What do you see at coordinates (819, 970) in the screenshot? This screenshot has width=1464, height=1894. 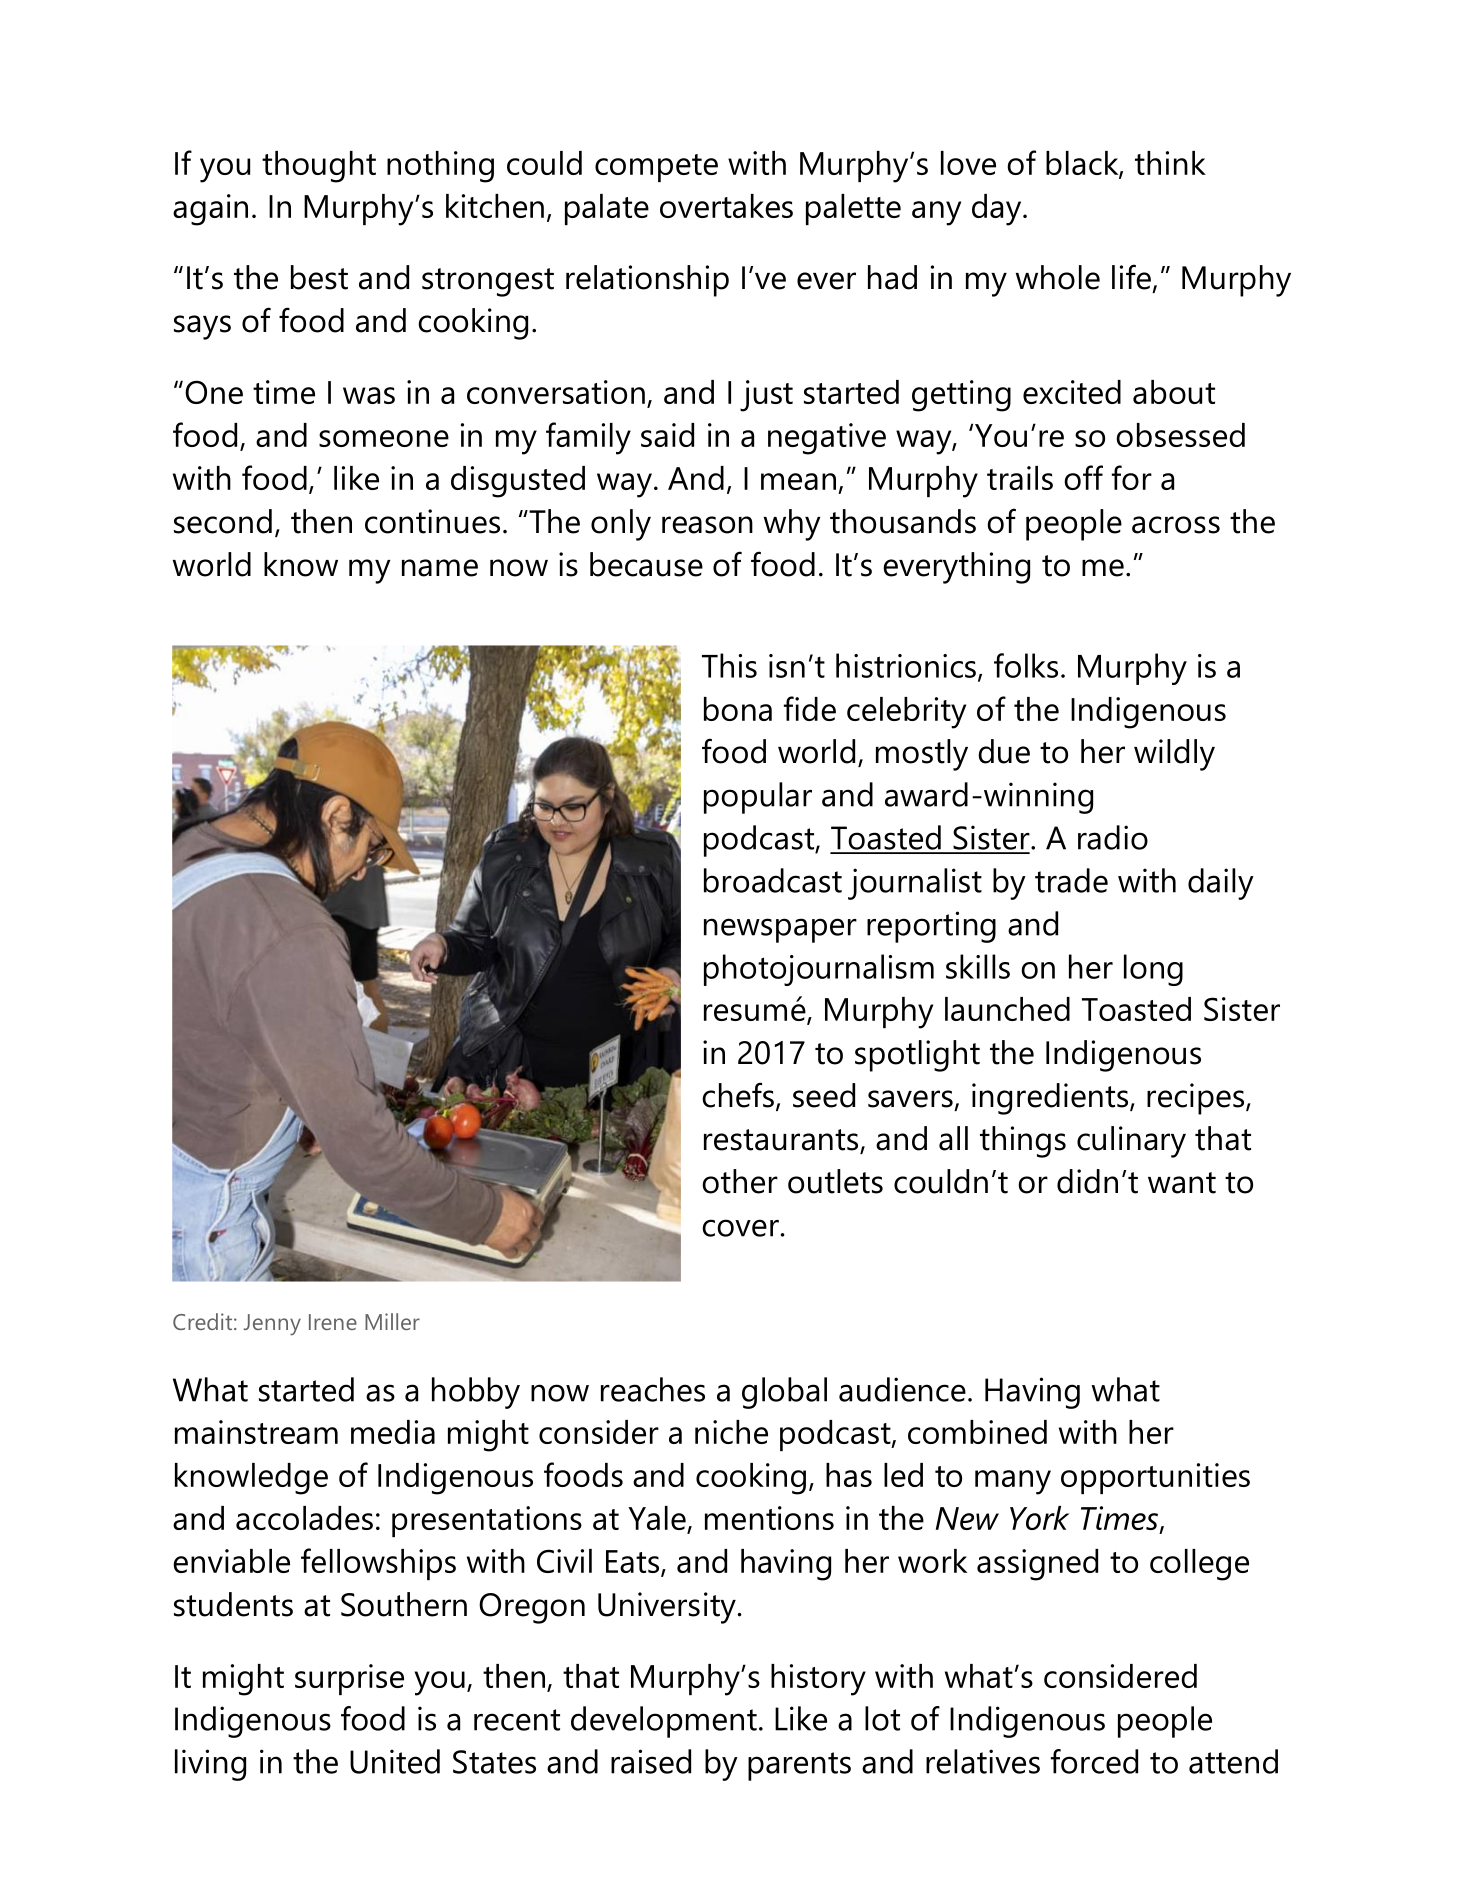 I see `photojournalism` at bounding box center [819, 970].
